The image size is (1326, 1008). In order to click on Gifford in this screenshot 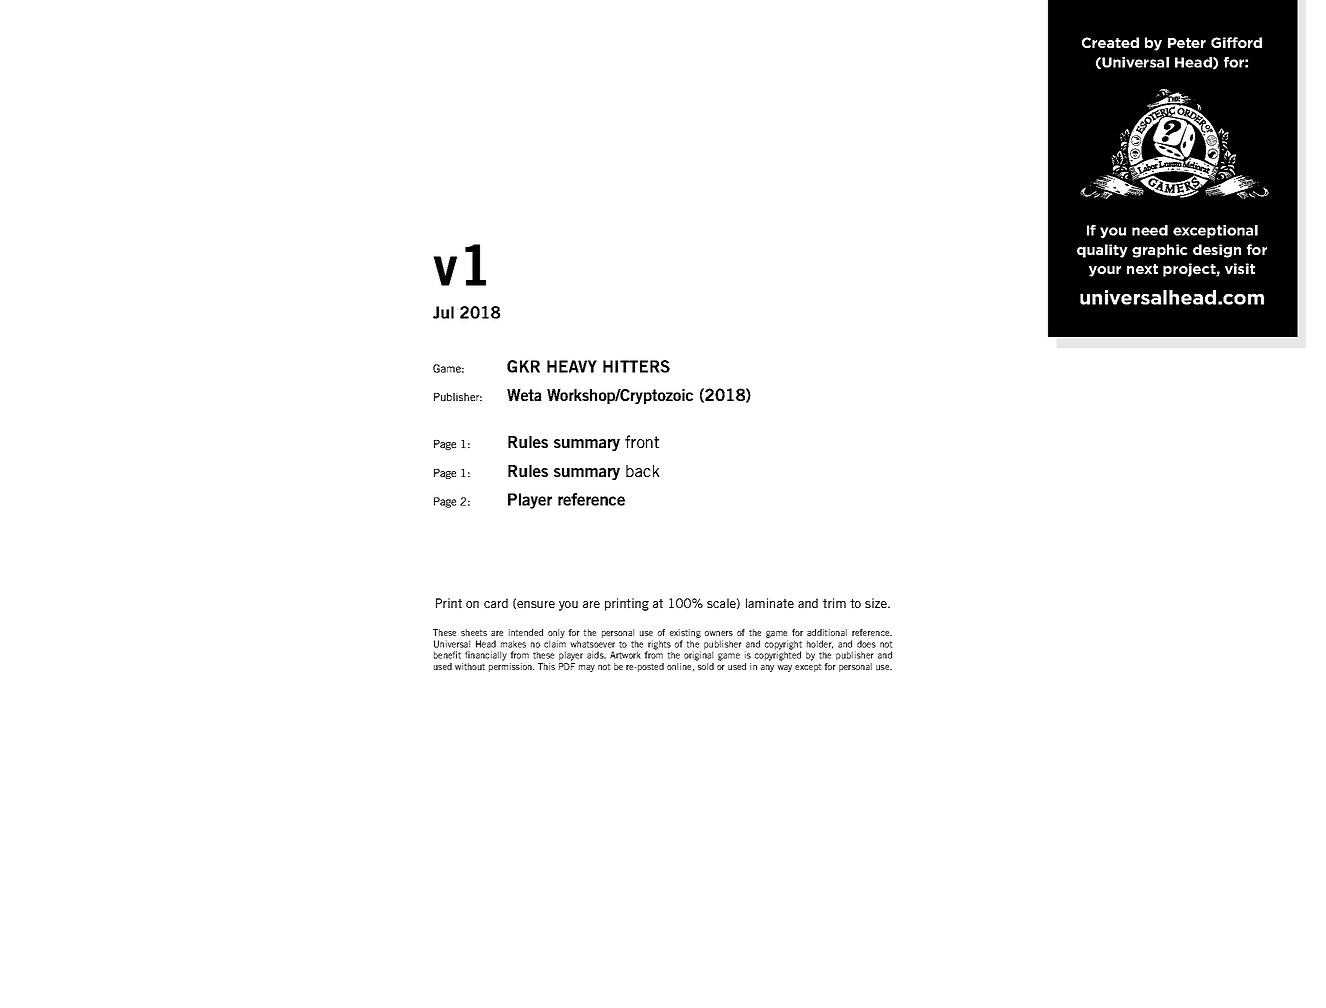, I will do `click(1236, 42)`.
